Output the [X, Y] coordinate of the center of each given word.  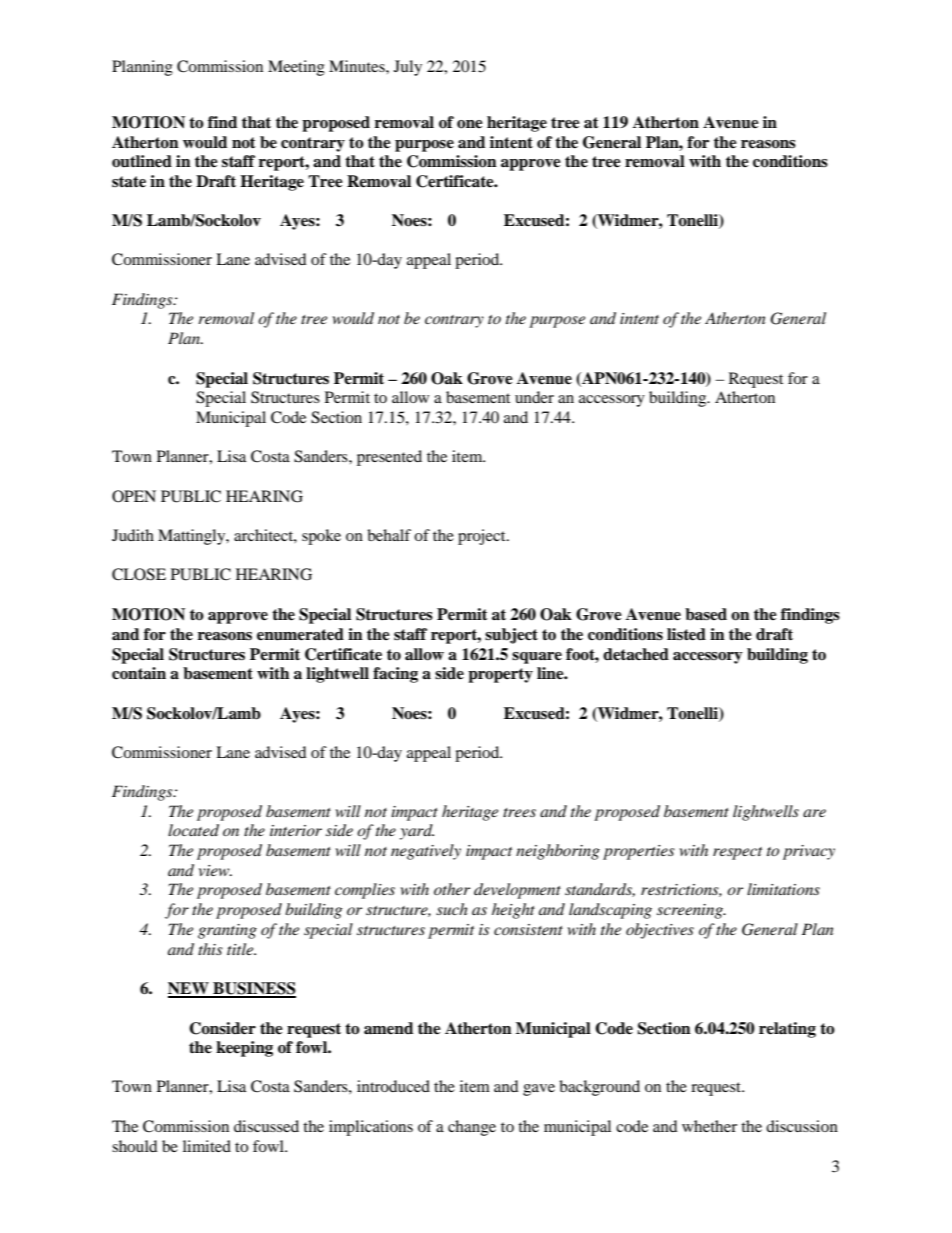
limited [207, 1146]
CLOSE [139, 574]
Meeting [296, 68]
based [706, 614]
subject [511, 636]
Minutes [358, 66]
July [408, 68]
